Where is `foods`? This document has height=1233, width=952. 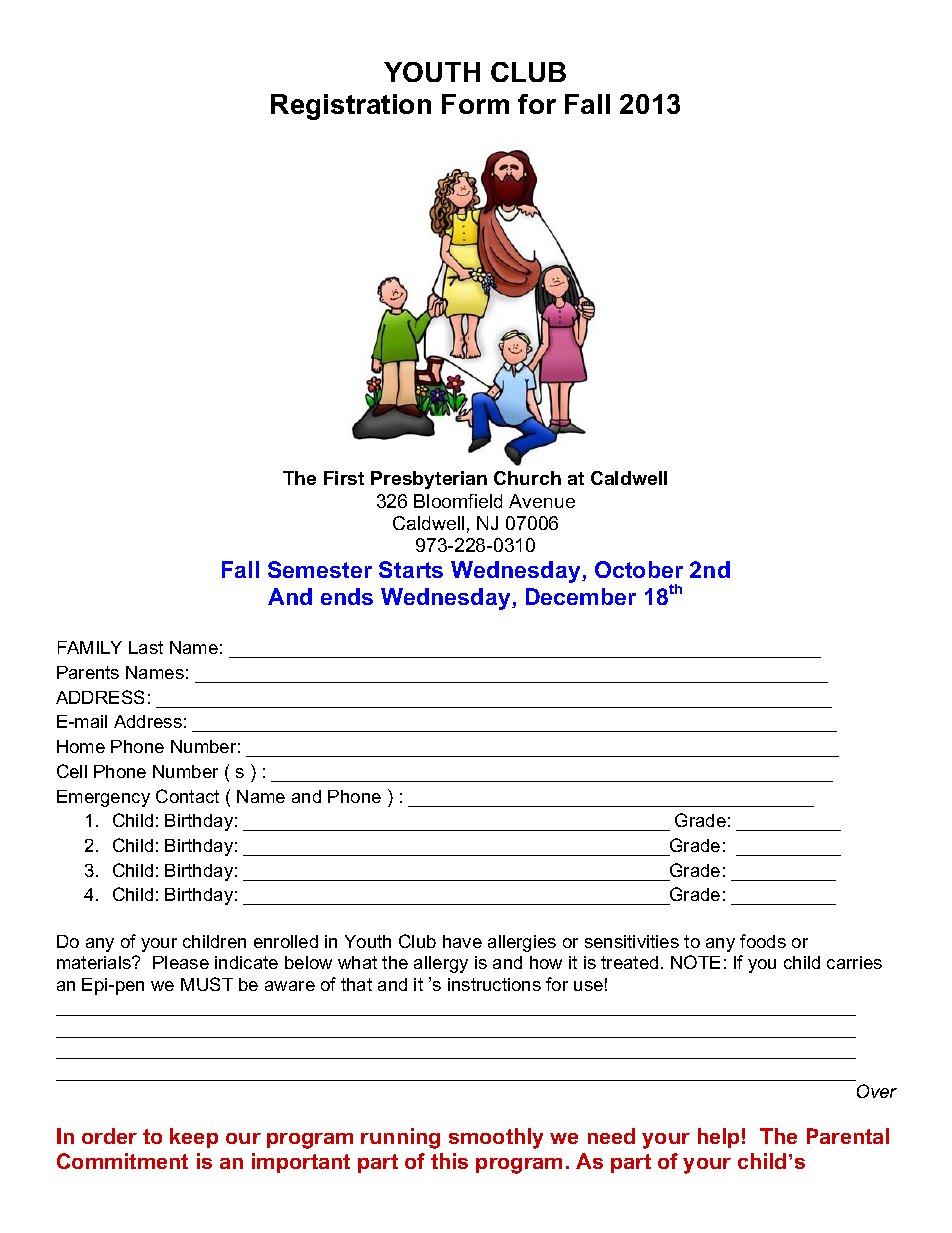
foods is located at coordinates (763, 941).
